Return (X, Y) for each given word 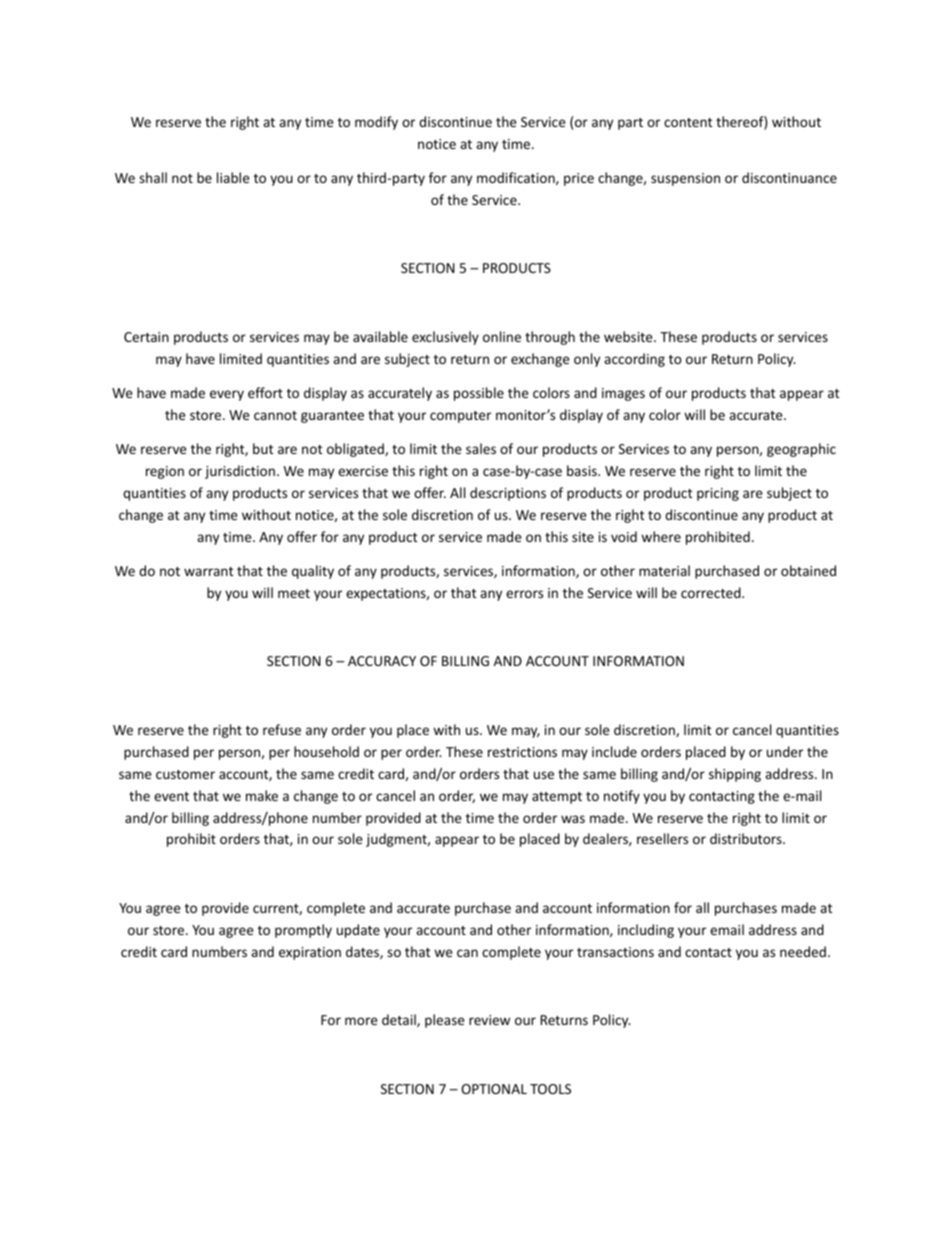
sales (481, 448)
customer (185, 774)
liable (233, 177)
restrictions (522, 752)
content (688, 122)
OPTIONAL (494, 1089)
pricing (718, 494)
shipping (735, 775)
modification (517, 178)
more (361, 1021)
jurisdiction (240, 472)
